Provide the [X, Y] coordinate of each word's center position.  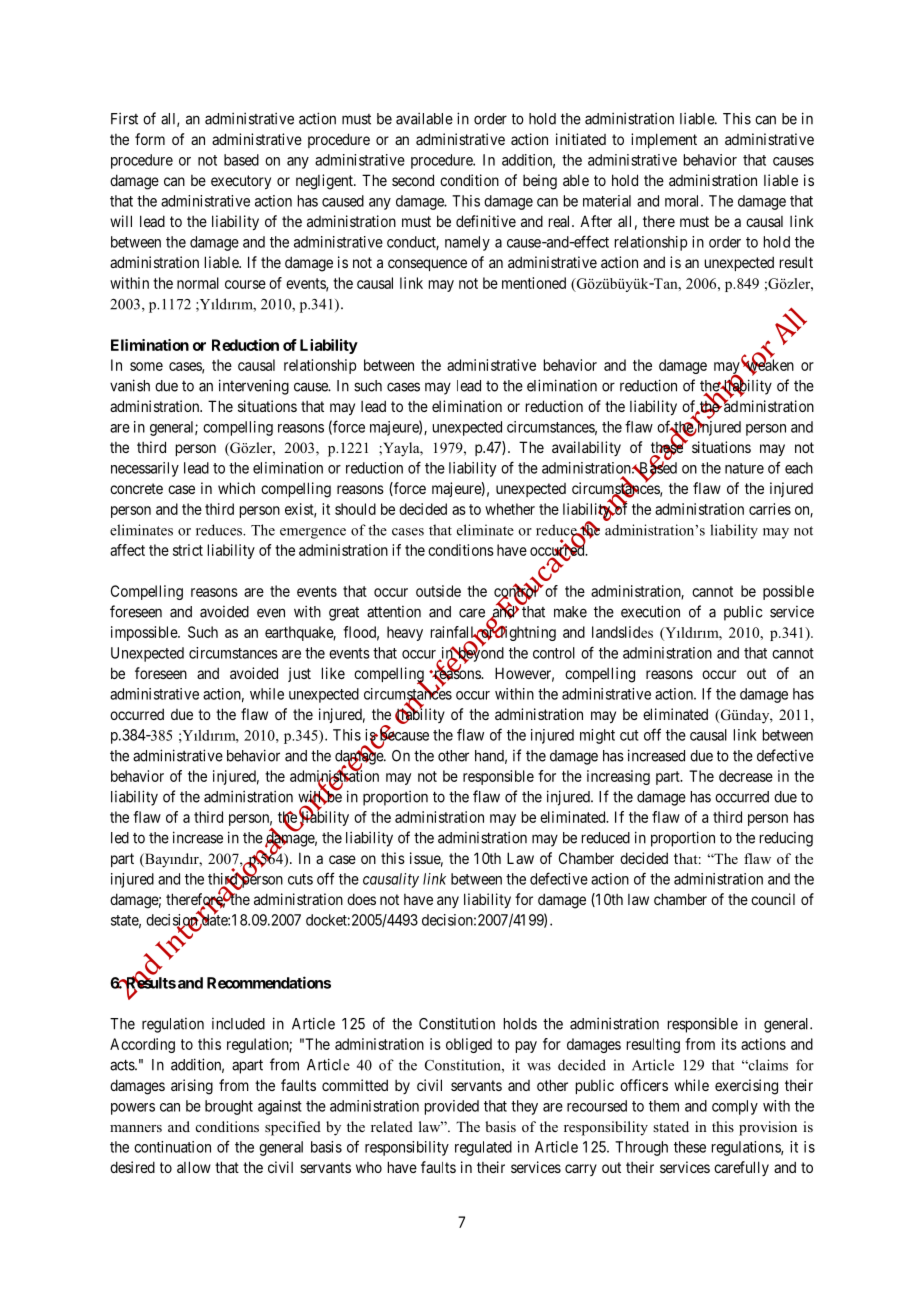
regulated [483, 1148]
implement [664, 140]
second [413, 180]
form [150, 139]
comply [735, 1107]
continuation [172, 1147]
